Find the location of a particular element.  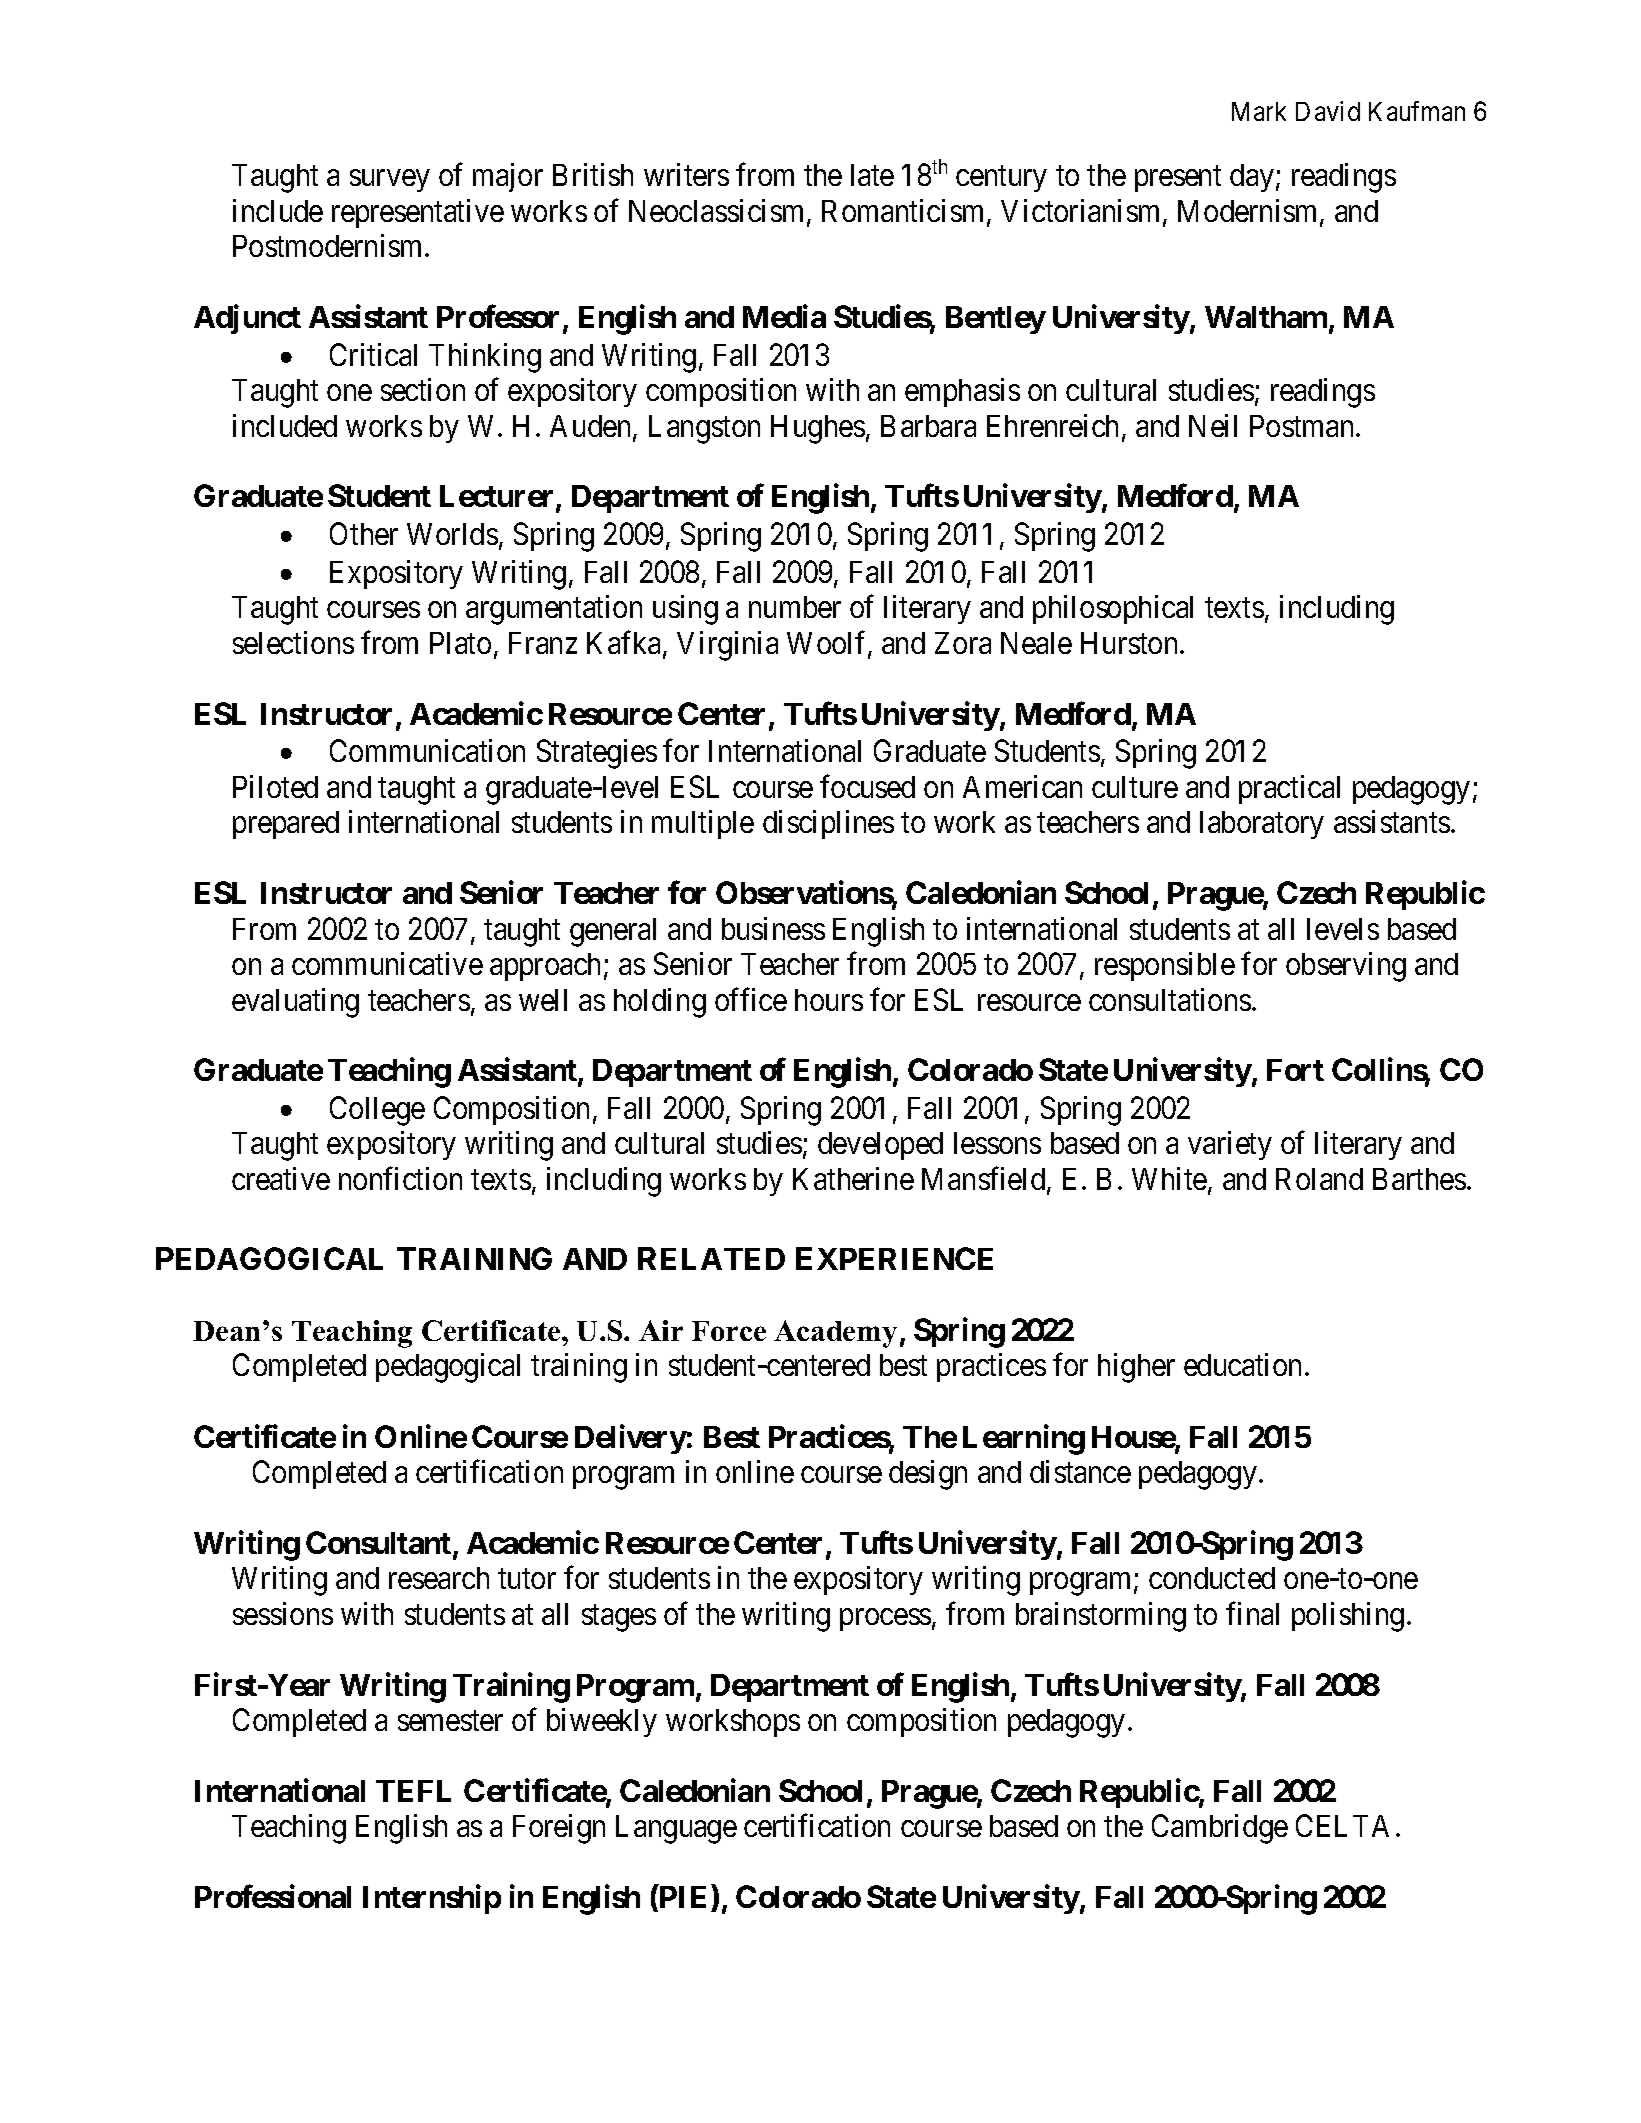

education is located at coordinates (1242, 1364).
